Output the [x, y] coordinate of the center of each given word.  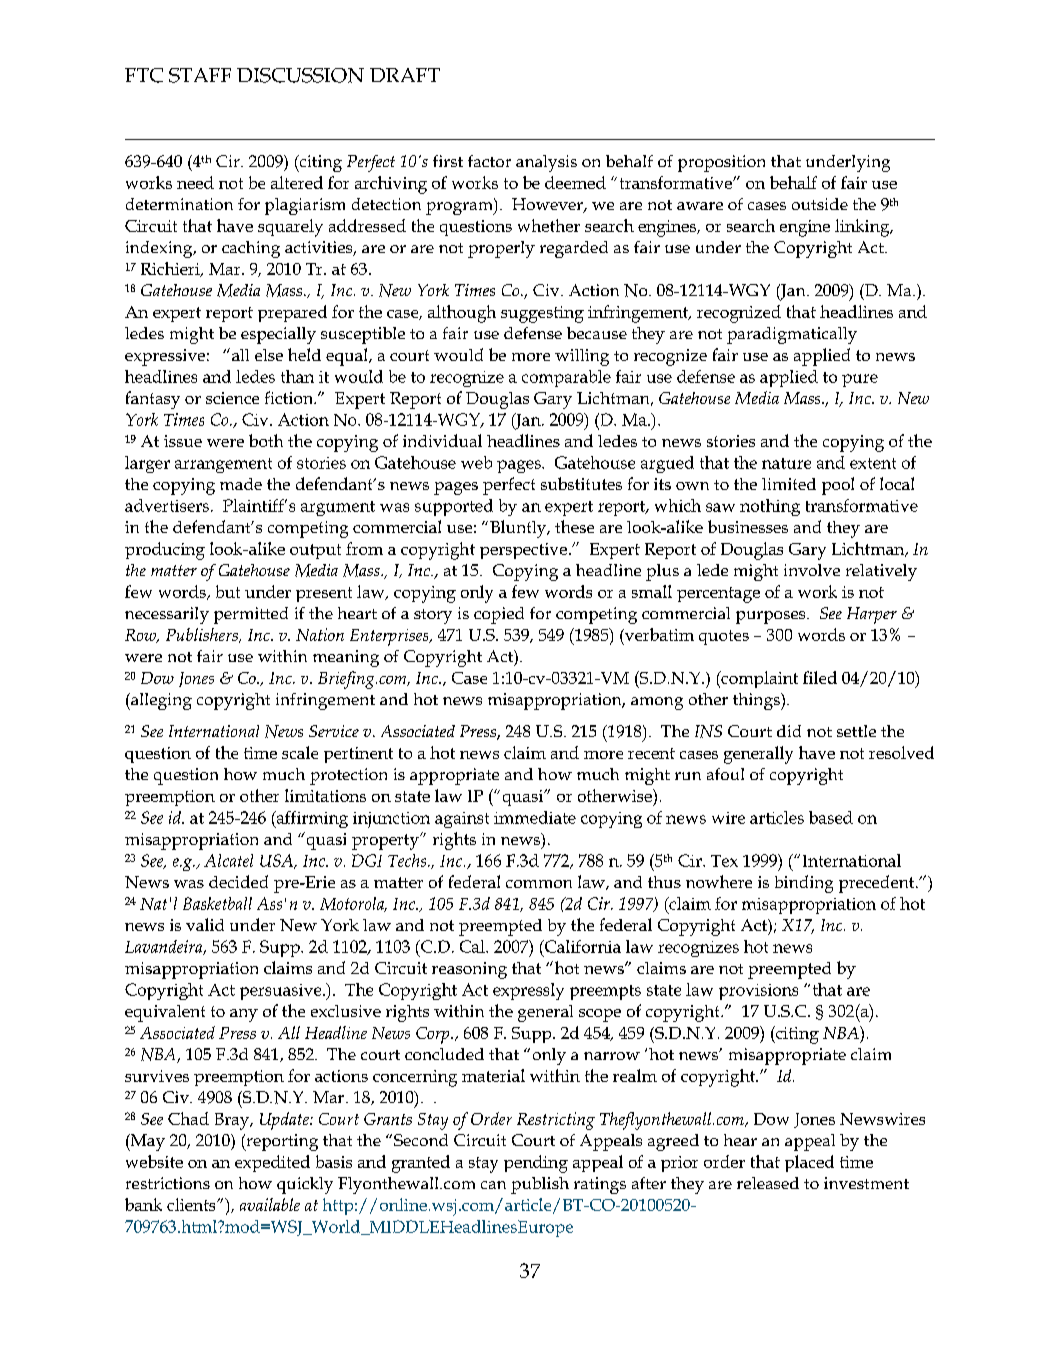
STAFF [200, 75]
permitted [251, 615]
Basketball [217, 903]
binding [804, 884]
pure [860, 380]
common [539, 884]
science [232, 398]
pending [536, 1164]
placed [809, 1163]
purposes [772, 617]
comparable [566, 378]
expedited [272, 1163]
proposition [721, 163]
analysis [546, 163]
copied [499, 615]
